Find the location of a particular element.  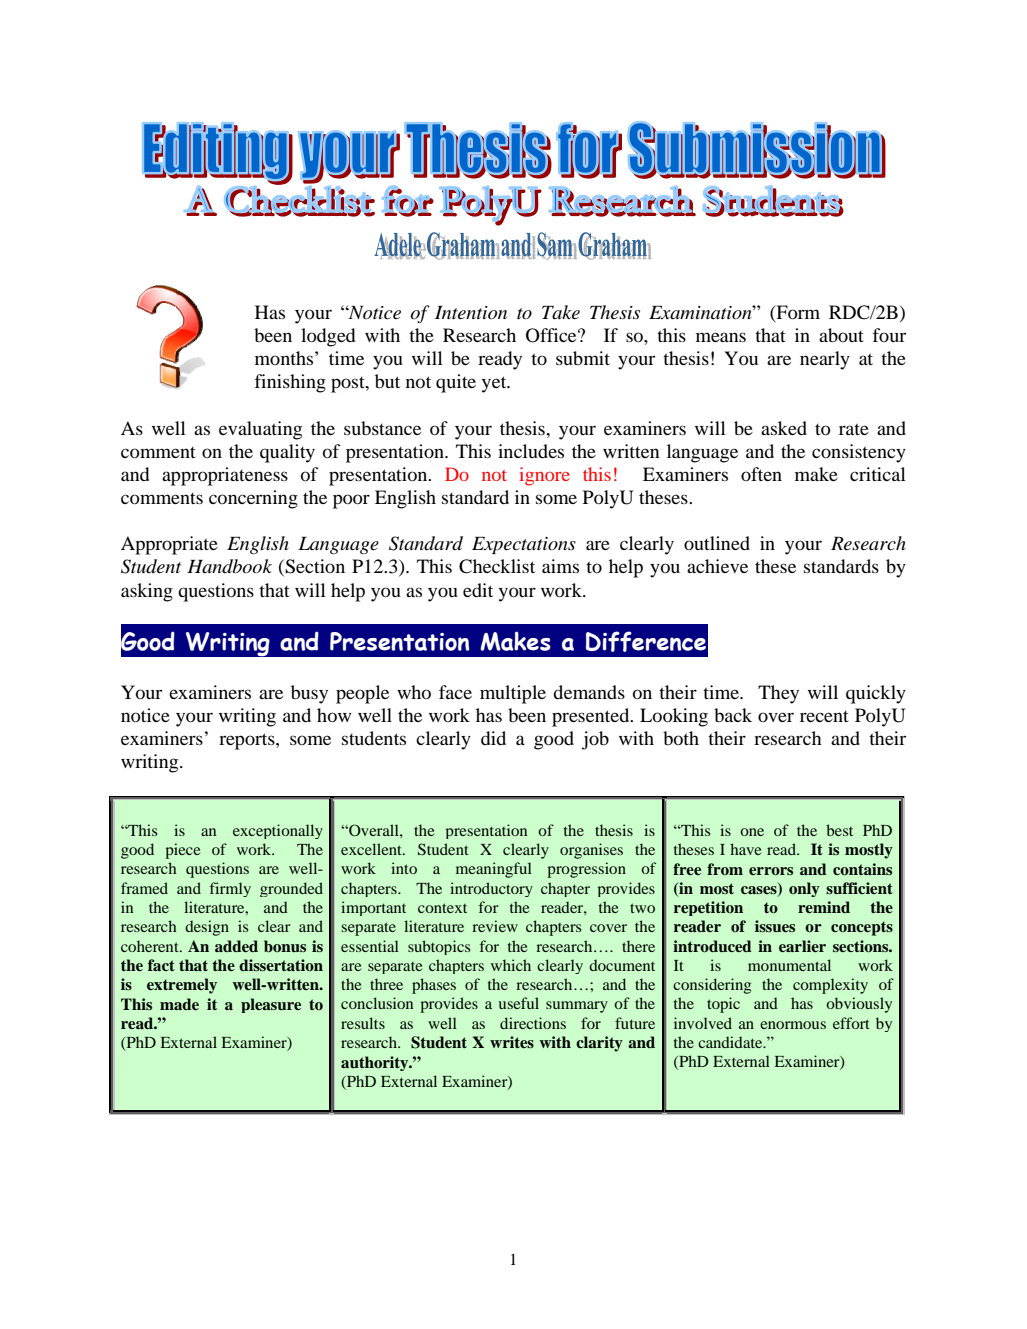

busy is located at coordinates (309, 694).
